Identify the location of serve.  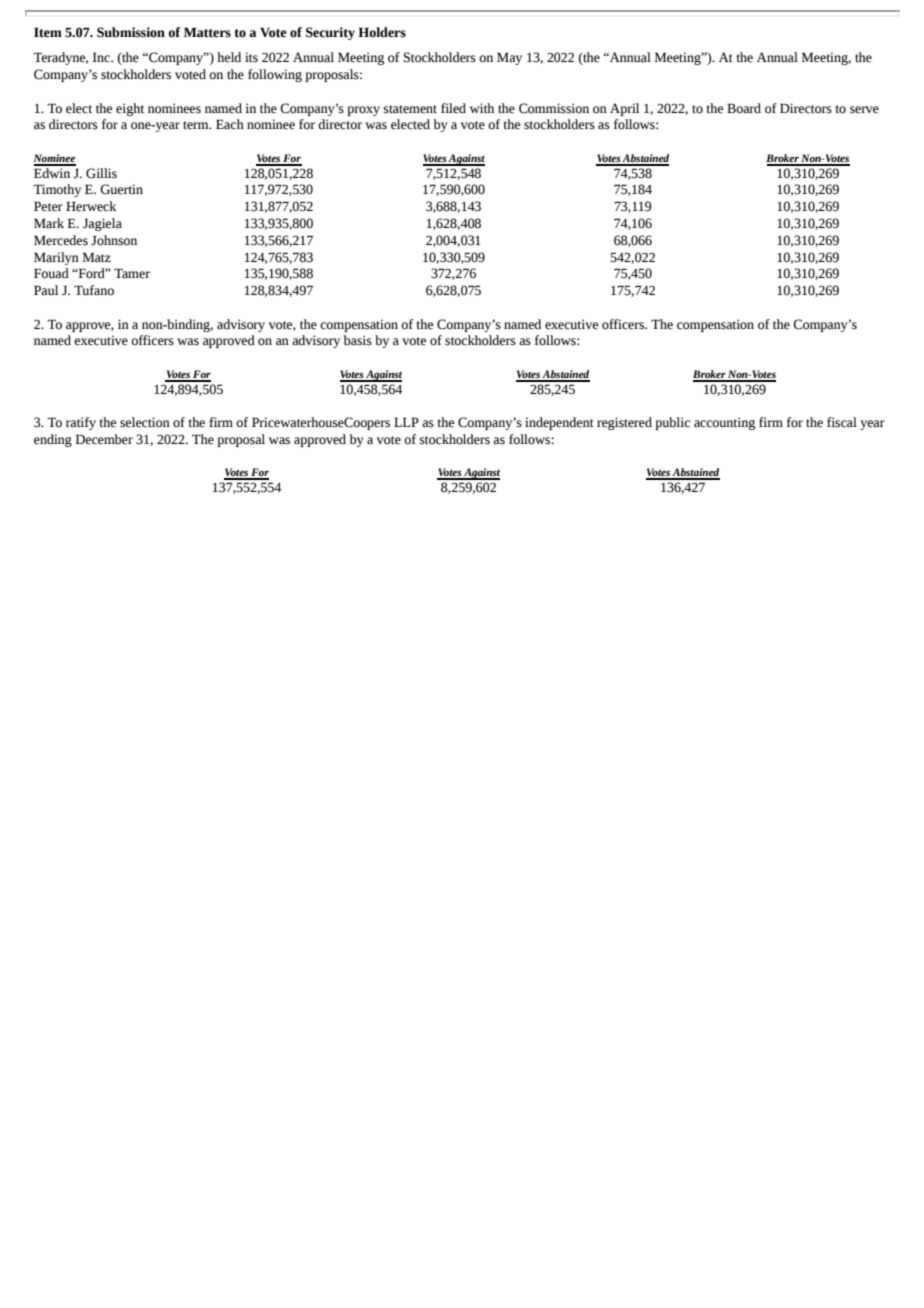
(864, 110).
